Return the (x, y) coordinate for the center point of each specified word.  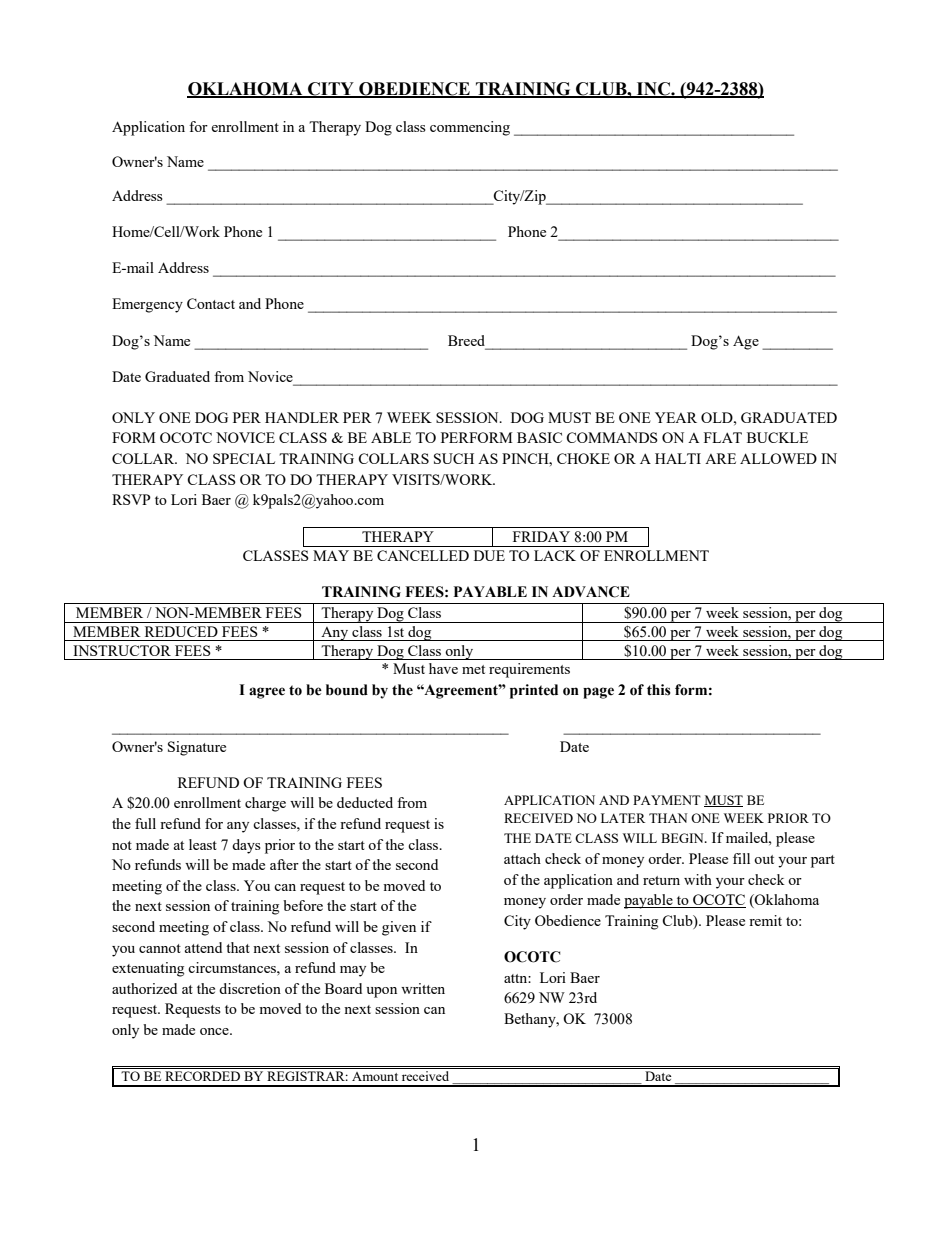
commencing (470, 128)
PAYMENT (667, 800)
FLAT (723, 437)
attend (203, 947)
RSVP (131, 499)
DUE (489, 555)
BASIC (539, 437)
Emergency (147, 305)
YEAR (676, 417)
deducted (365, 802)
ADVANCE (591, 592)
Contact (211, 303)
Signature (197, 748)
